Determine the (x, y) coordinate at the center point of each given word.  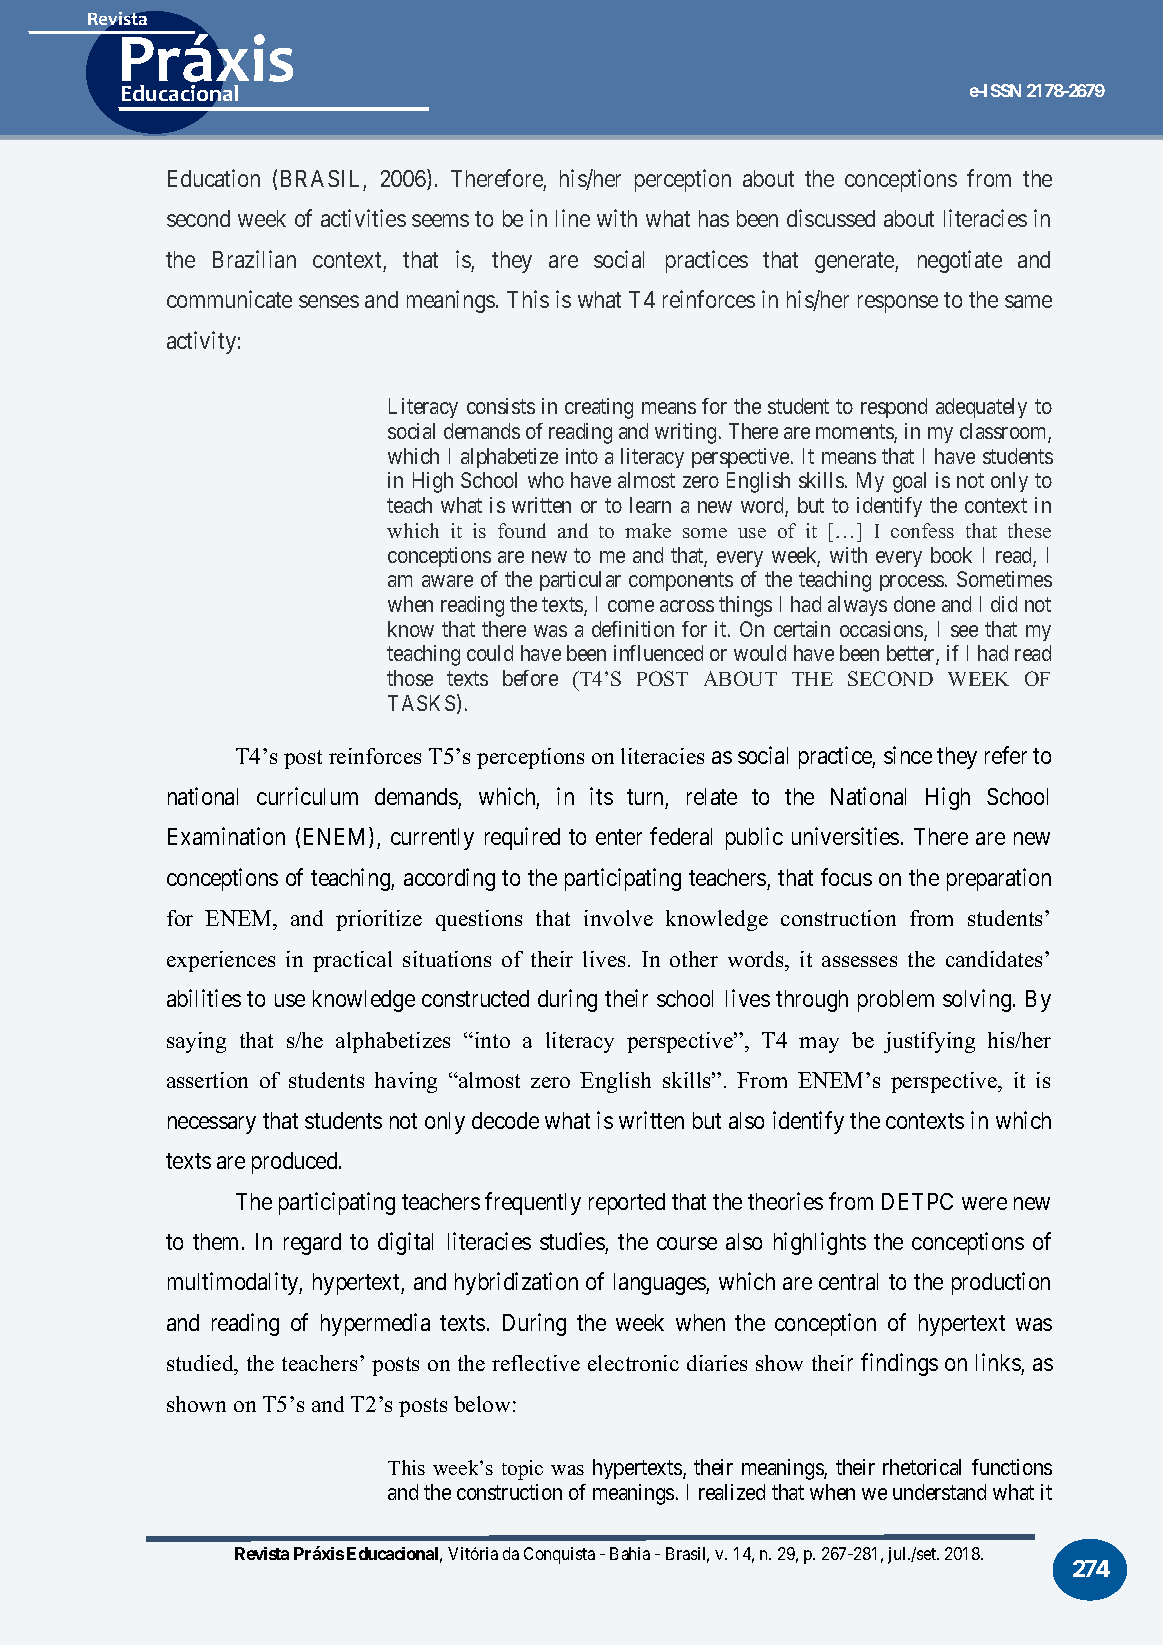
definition (633, 629)
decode (505, 1120)
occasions (882, 630)
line (573, 218)
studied (201, 1365)
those (410, 678)
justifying (929, 1042)
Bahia (630, 1553)
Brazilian (254, 259)
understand (939, 1492)
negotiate (960, 261)
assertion (207, 1080)
